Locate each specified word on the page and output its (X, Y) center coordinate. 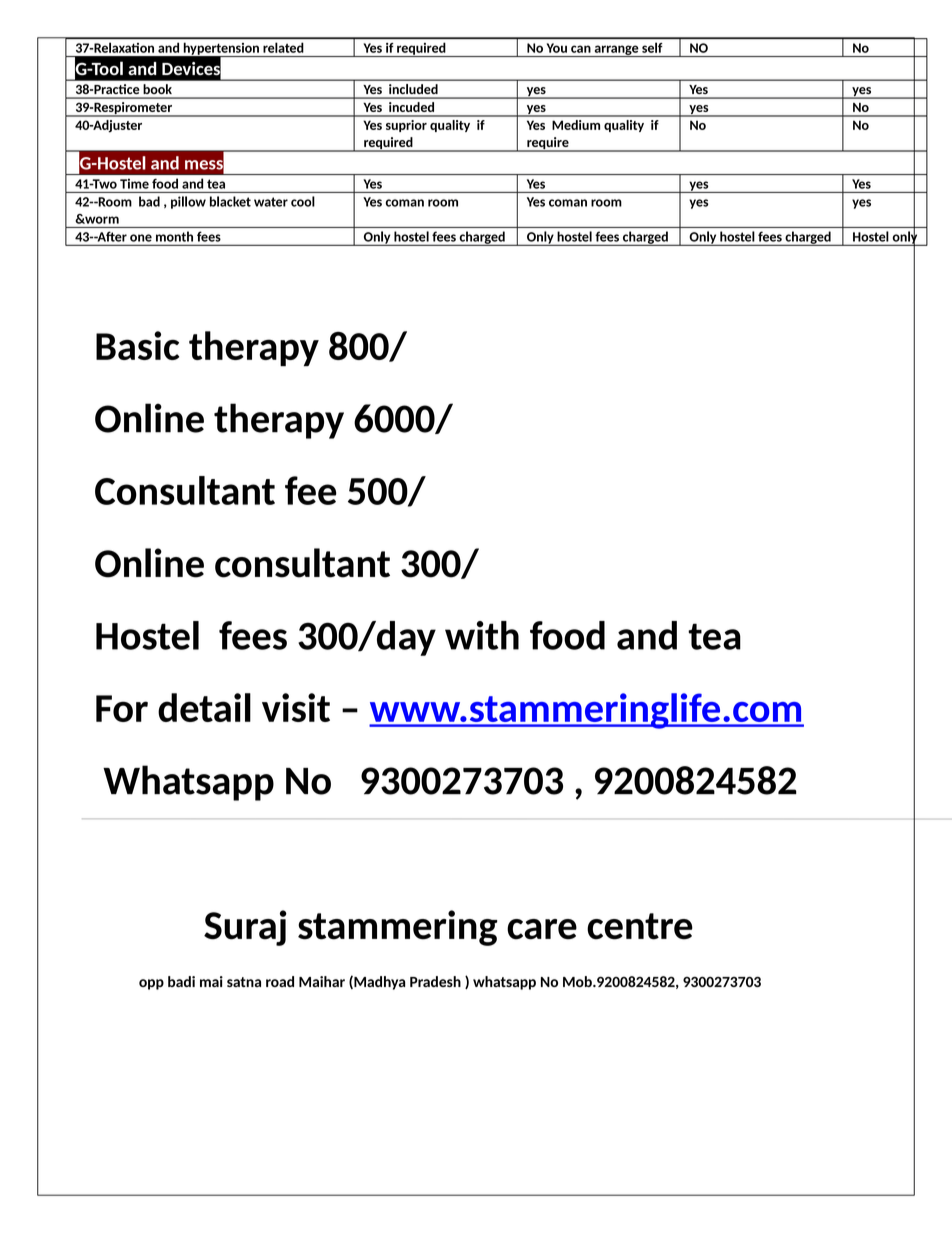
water (271, 202)
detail (204, 707)
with (482, 635)
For (122, 708)
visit (296, 707)
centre (640, 926)
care (542, 929)
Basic (137, 345)
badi (181, 981)
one (141, 238)
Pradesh (435, 981)
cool (303, 201)
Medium (576, 125)
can (581, 49)
